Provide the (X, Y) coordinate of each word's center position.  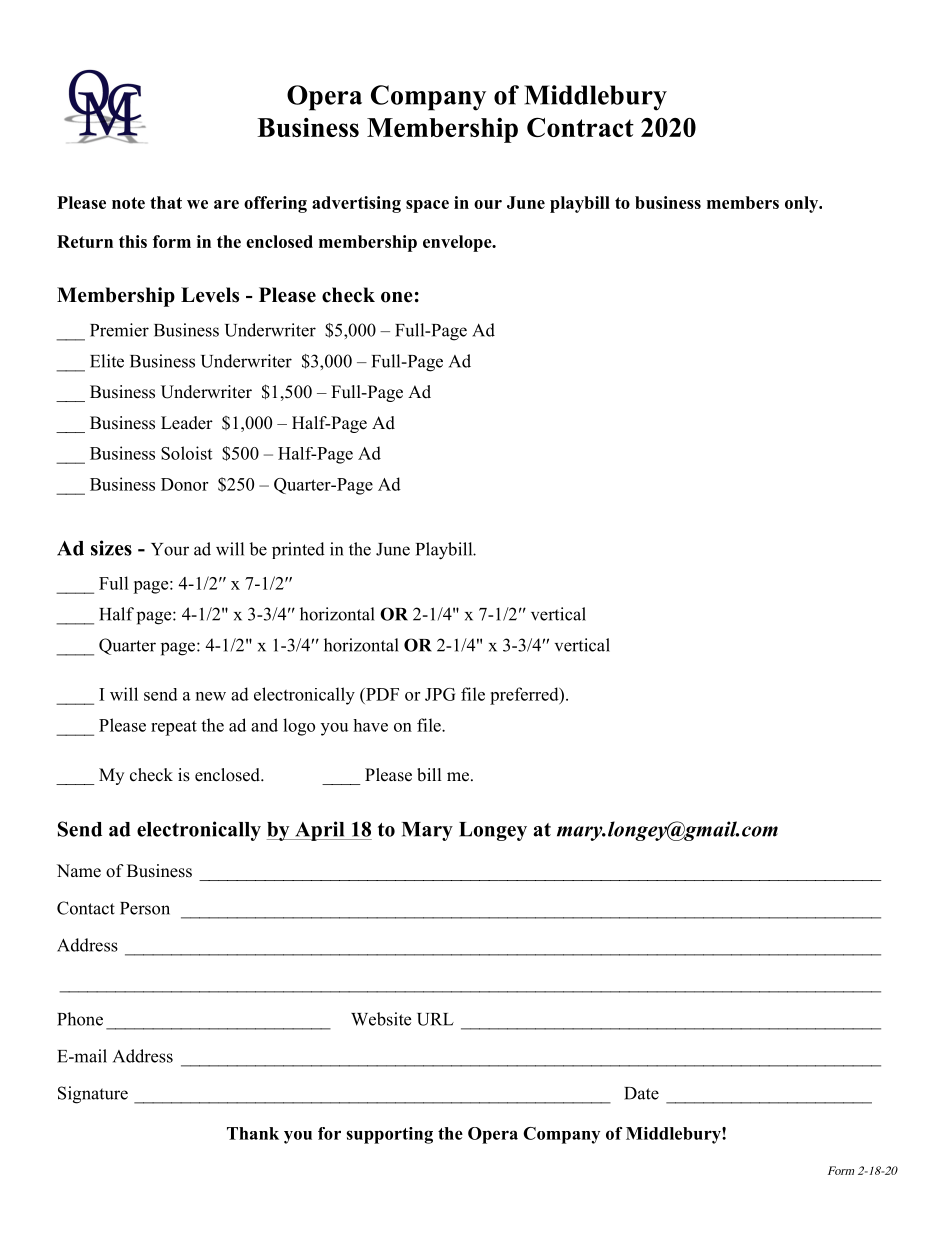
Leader (187, 423)
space (427, 206)
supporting (389, 1135)
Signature (93, 1095)
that (166, 202)
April (320, 831)
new (211, 696)
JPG (440, 694)
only (803, 204)
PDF (381, 694)
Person (145, 908)
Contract (580, 127)
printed (298, 550)
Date (641, 1093)
